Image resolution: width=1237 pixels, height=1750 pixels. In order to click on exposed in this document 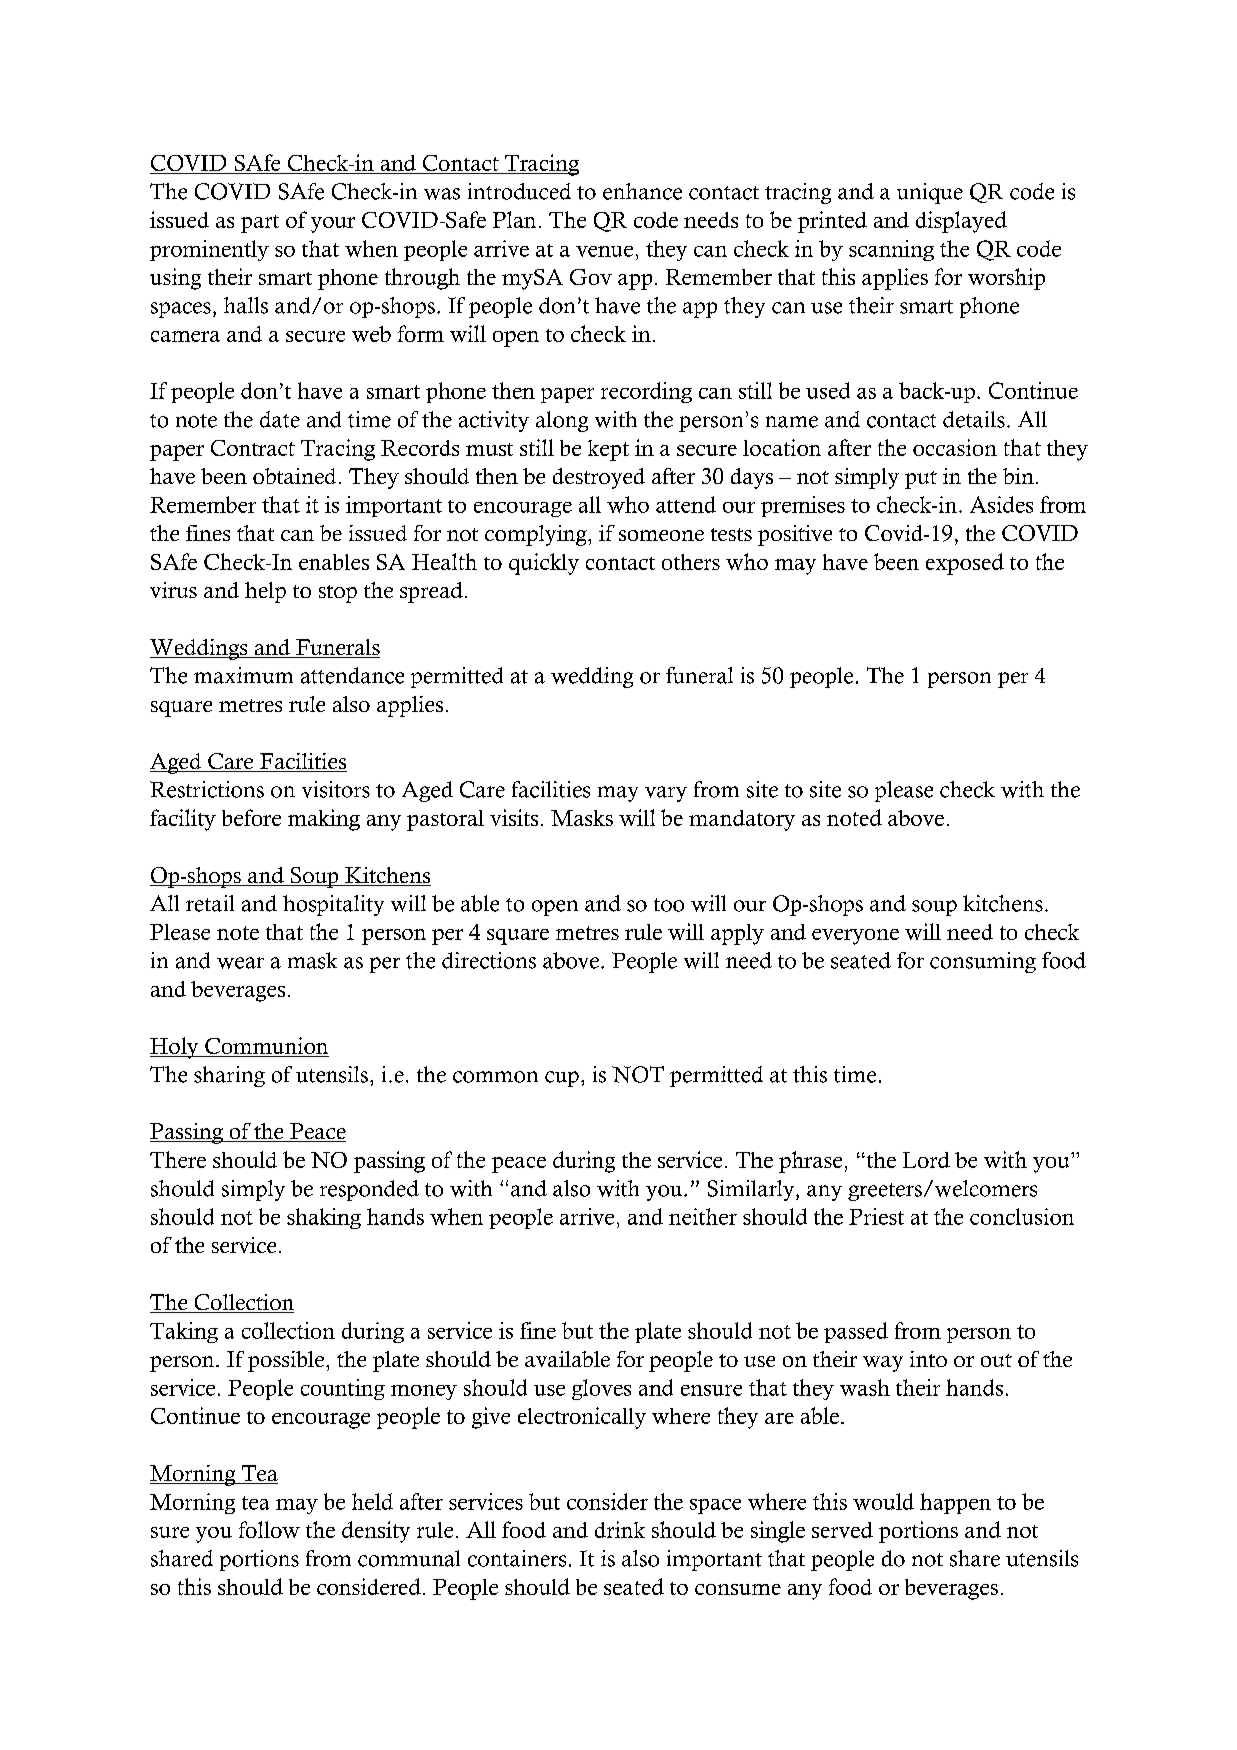, I will do `click(965, 564)`.
